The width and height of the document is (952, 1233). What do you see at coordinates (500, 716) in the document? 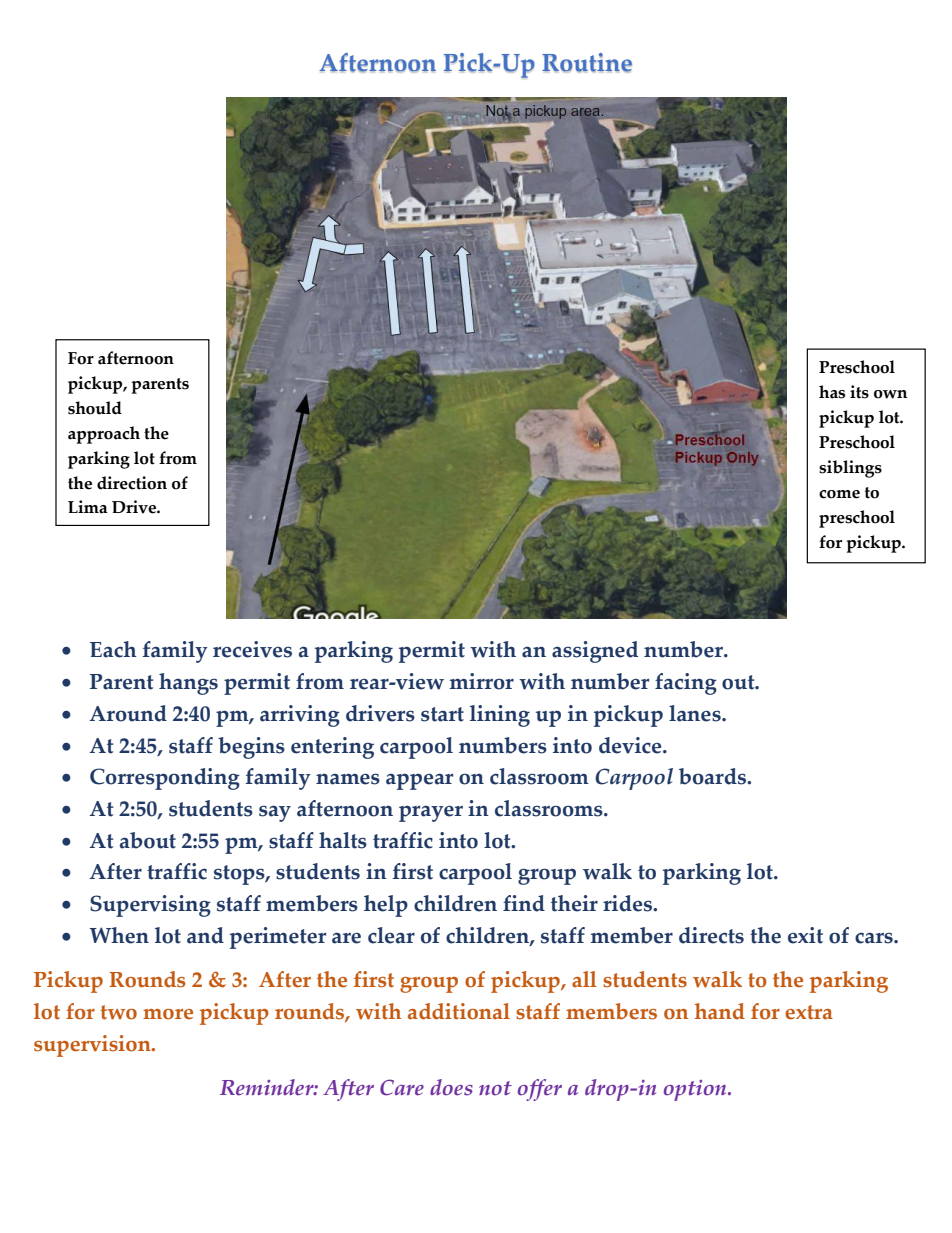
I see `lining` at bounding box center [500, 716].
